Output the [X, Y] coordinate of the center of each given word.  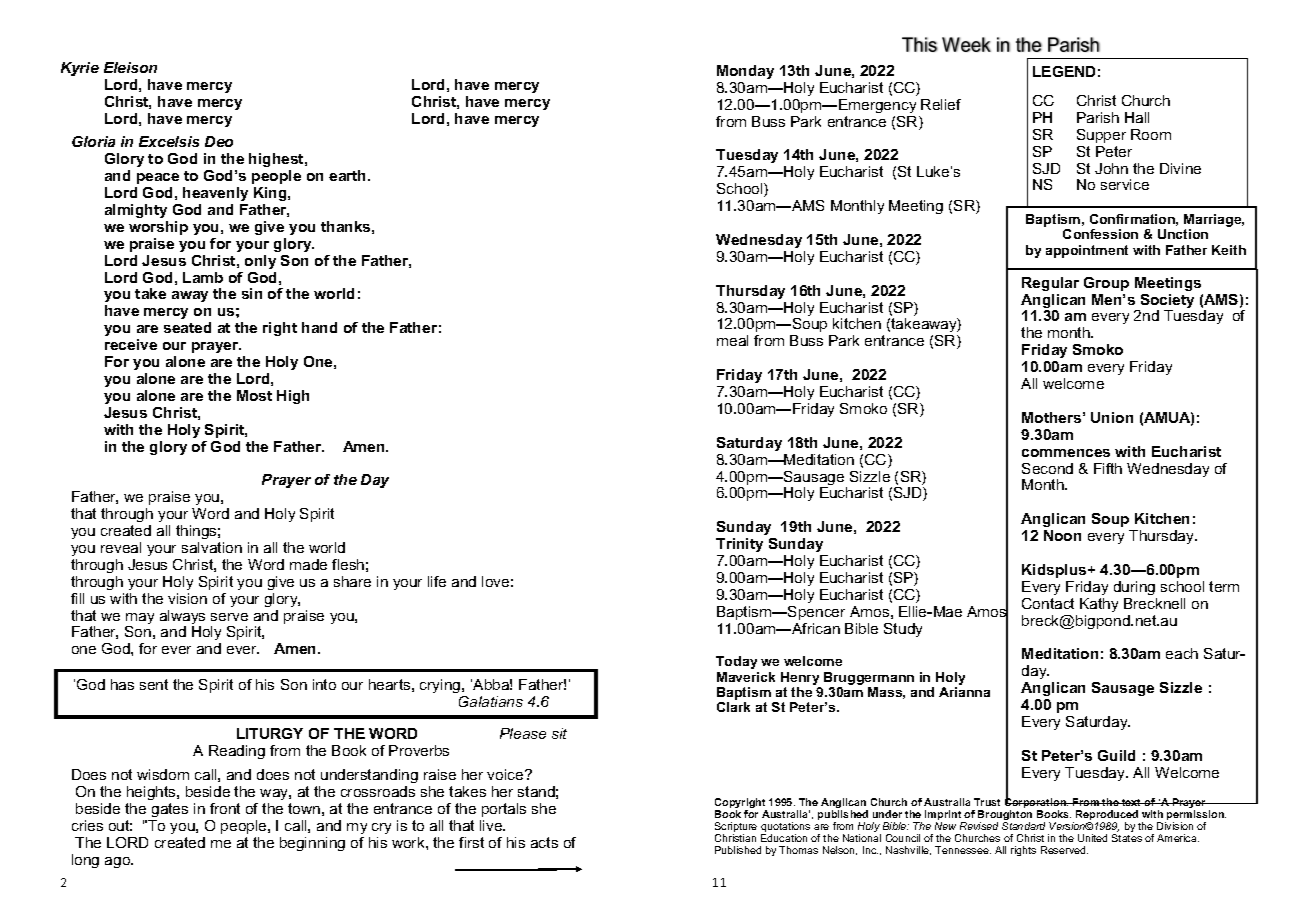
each [1182, 653]
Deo [219, 141]
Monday [745, 72]
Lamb [203, 277]
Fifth [1108, 468]
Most [254, 395]
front [225, 808]
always [182, 618]
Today [736, 662]
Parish [1098, 117]
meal [732, 340]
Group [1106, 284]
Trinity [739, 545]
